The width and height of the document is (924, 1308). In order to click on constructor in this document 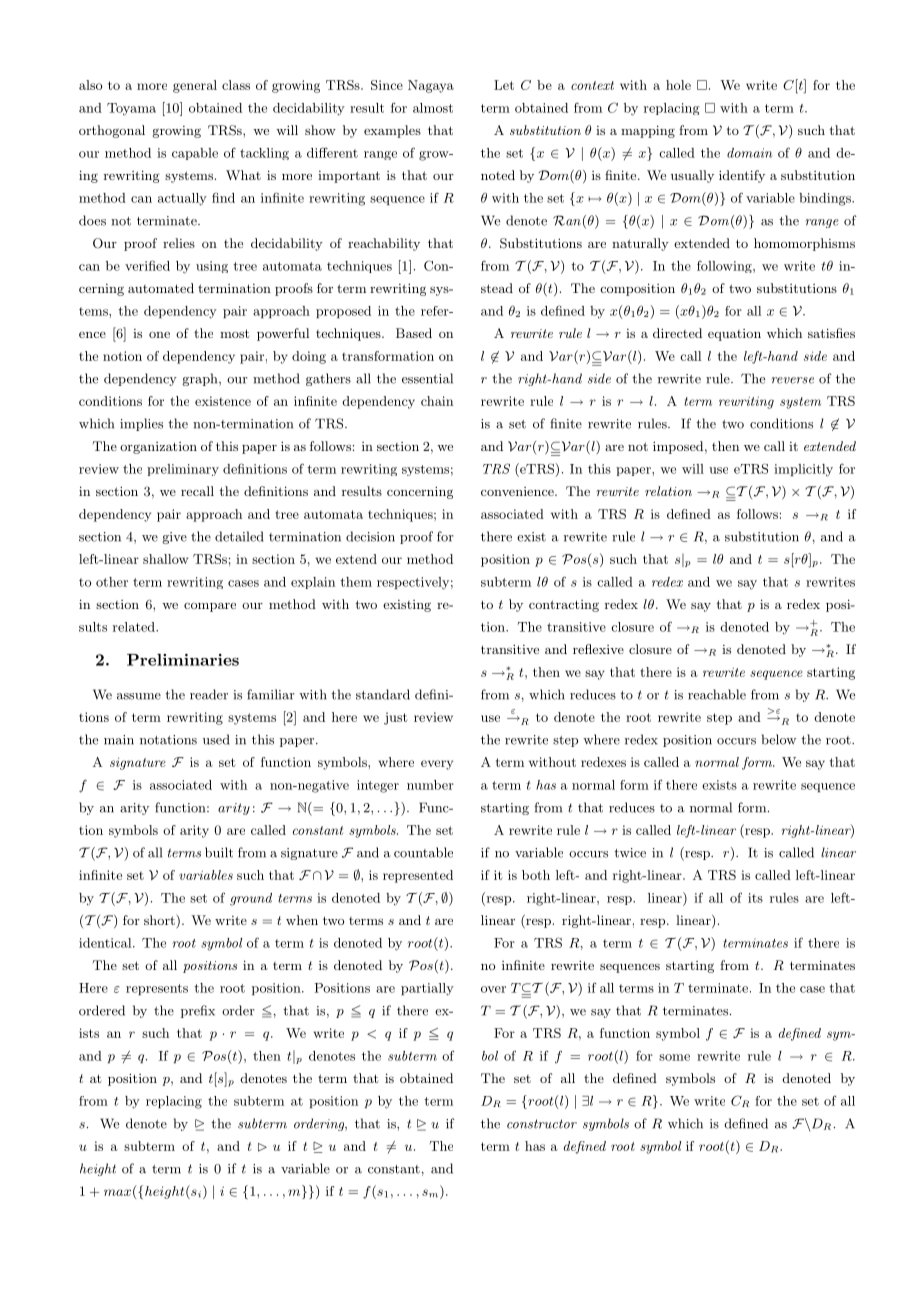, I will do `click(542, 1124)`.
